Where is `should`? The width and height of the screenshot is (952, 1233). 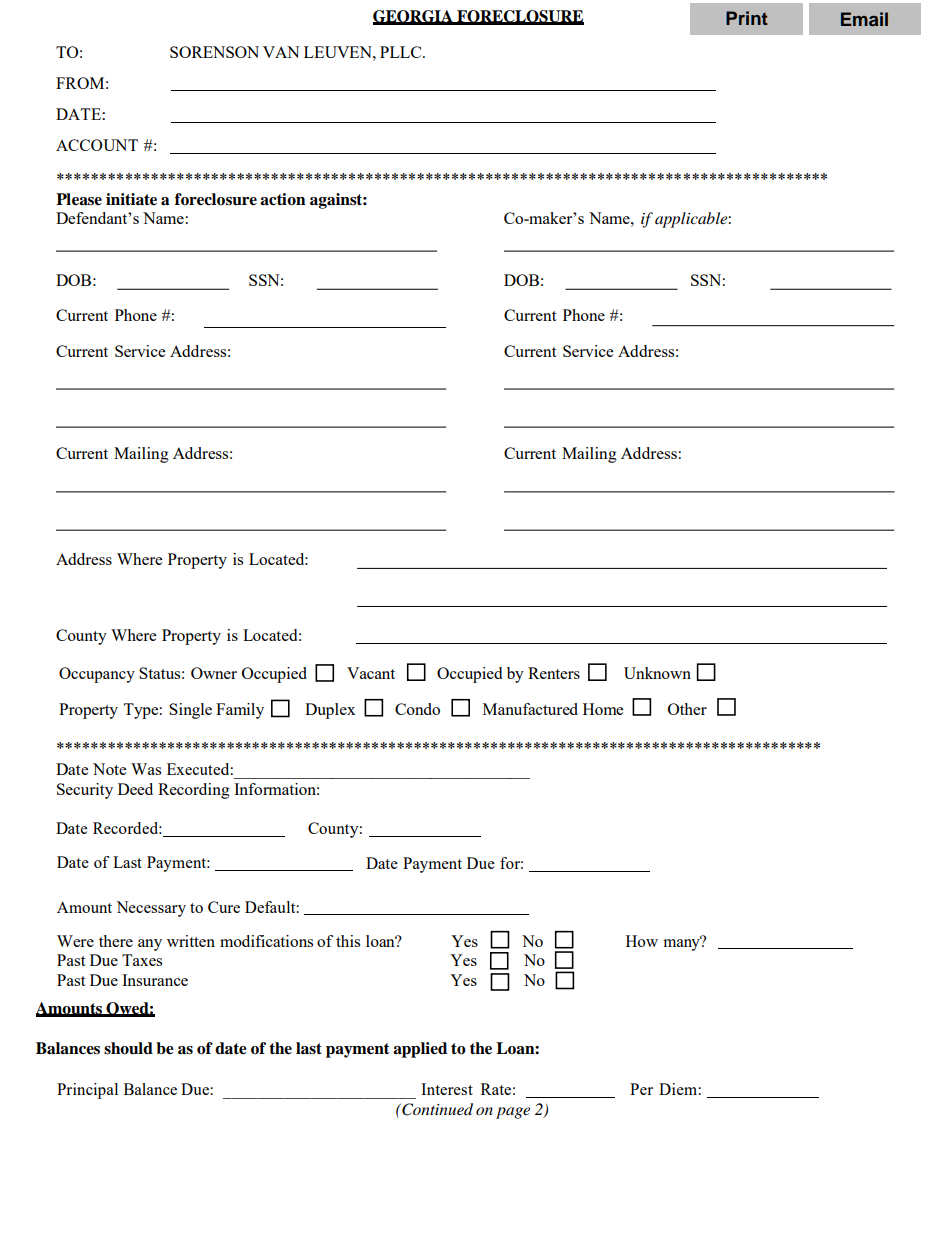 should is located at coordinates (128, 1048).
